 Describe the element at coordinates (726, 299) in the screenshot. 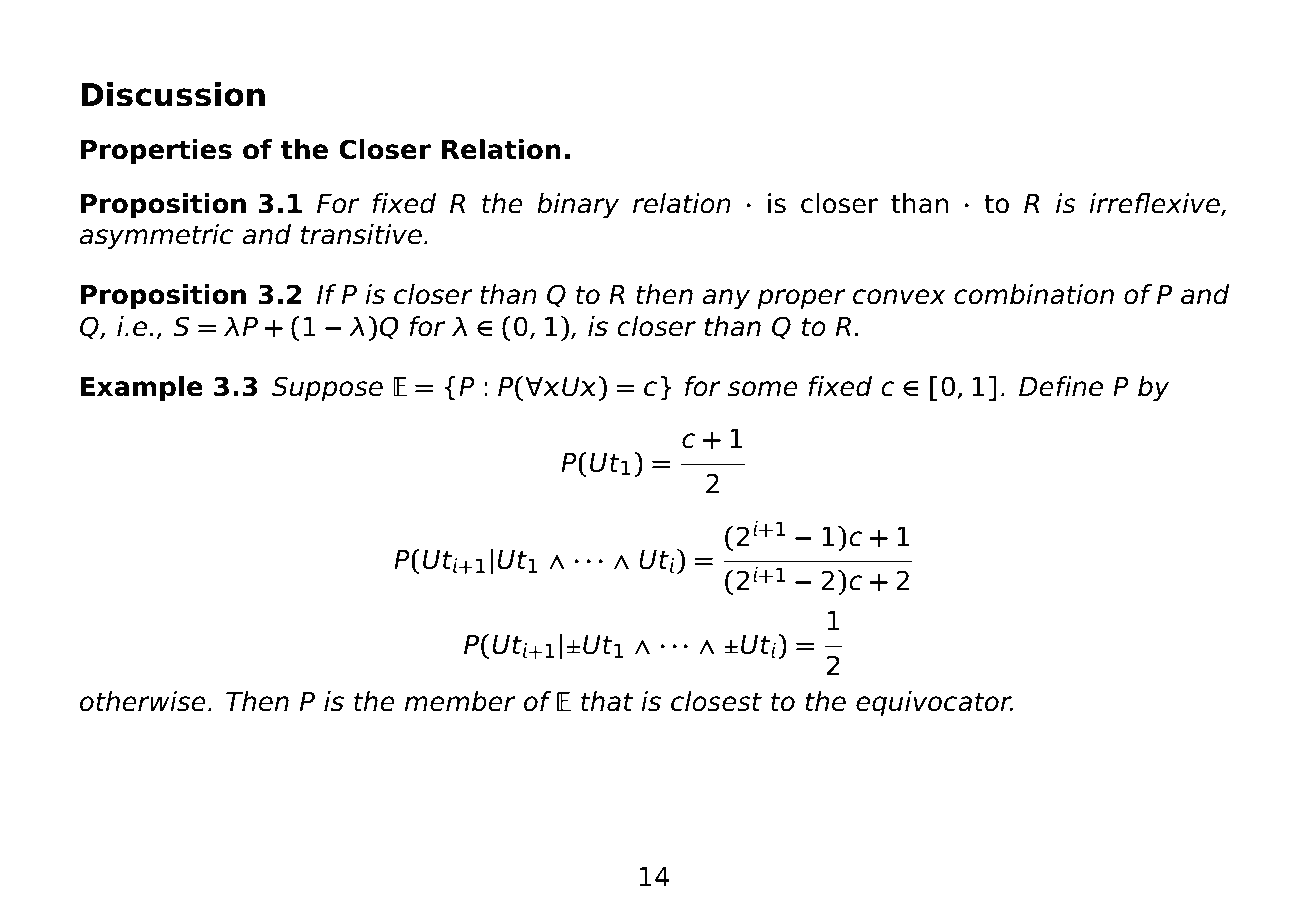

I see `any` at that location.
